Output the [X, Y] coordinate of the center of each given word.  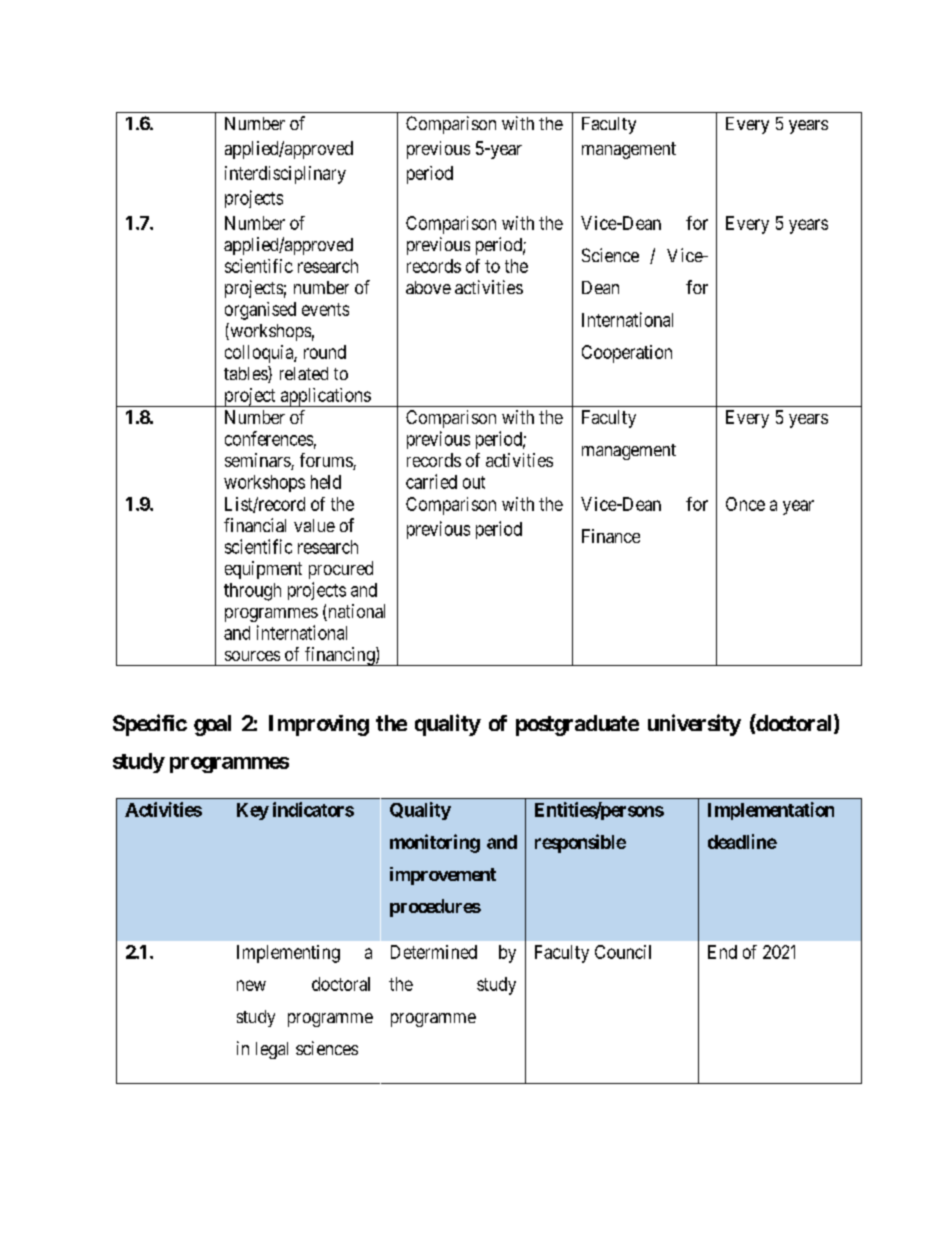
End [722, 952]
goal [212, 725]
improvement [443, 876]
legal [272, 1050]
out [474, 482]
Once [745, 504]
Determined [434, 952]
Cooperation [627, 354]
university [694, 725]
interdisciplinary [285, 175]
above [428, 287]
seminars [258, 461]
